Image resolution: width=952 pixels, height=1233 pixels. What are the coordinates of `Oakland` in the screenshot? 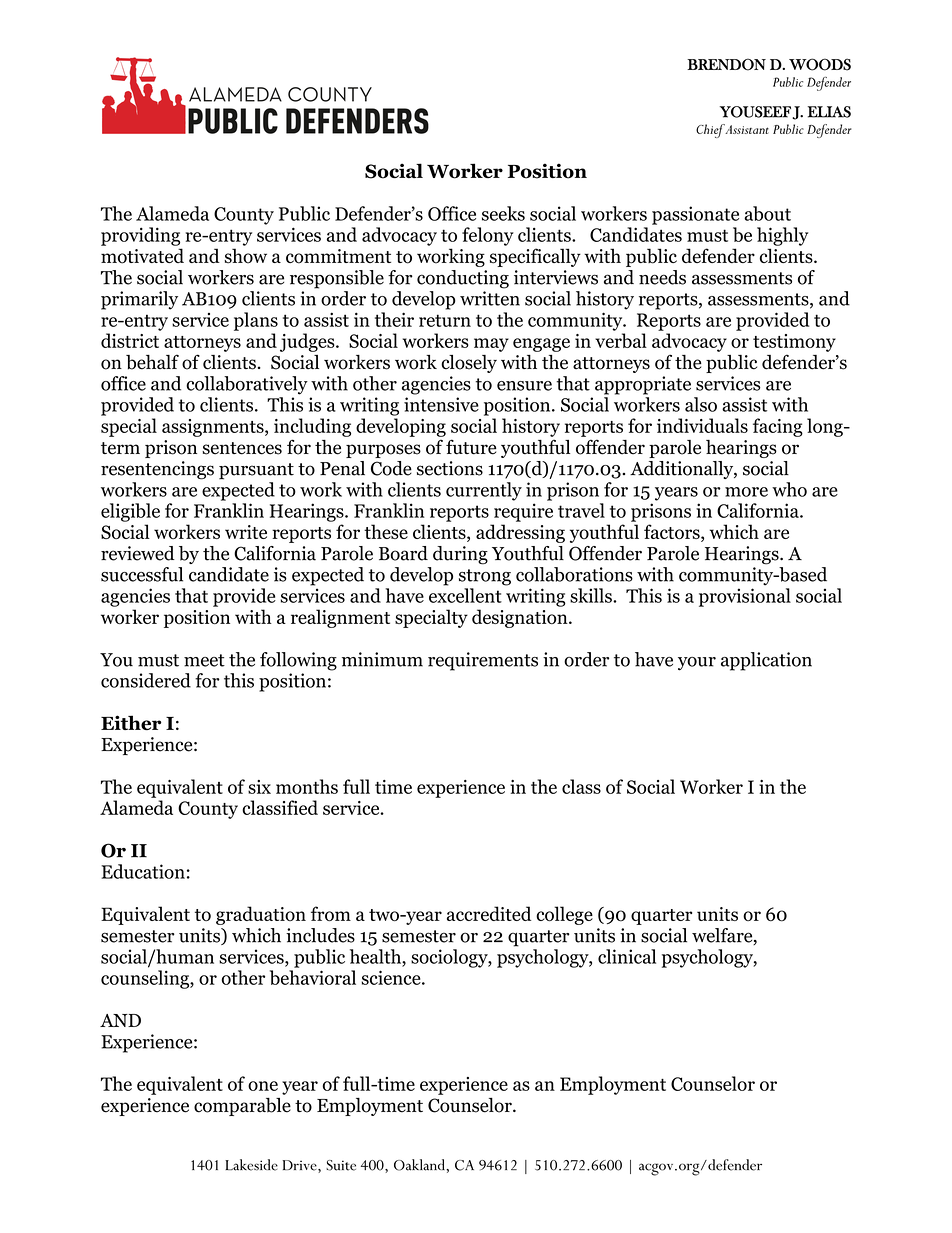 It's located at (420, 1165).
